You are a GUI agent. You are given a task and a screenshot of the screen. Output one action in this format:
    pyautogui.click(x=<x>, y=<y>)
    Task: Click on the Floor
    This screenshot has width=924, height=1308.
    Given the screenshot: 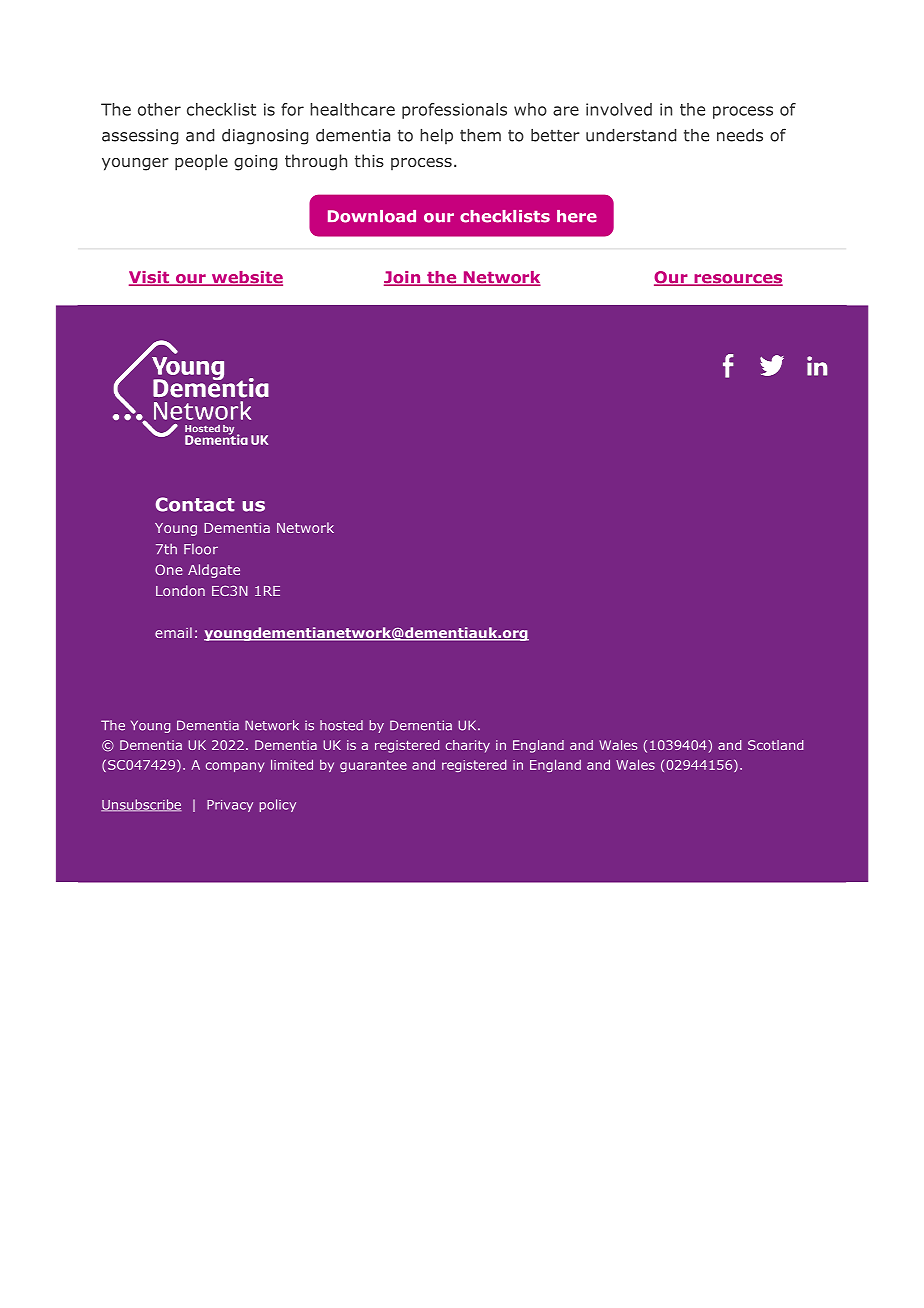 What is the action you would take?
    pyautogui.click(x=201, y=549)
